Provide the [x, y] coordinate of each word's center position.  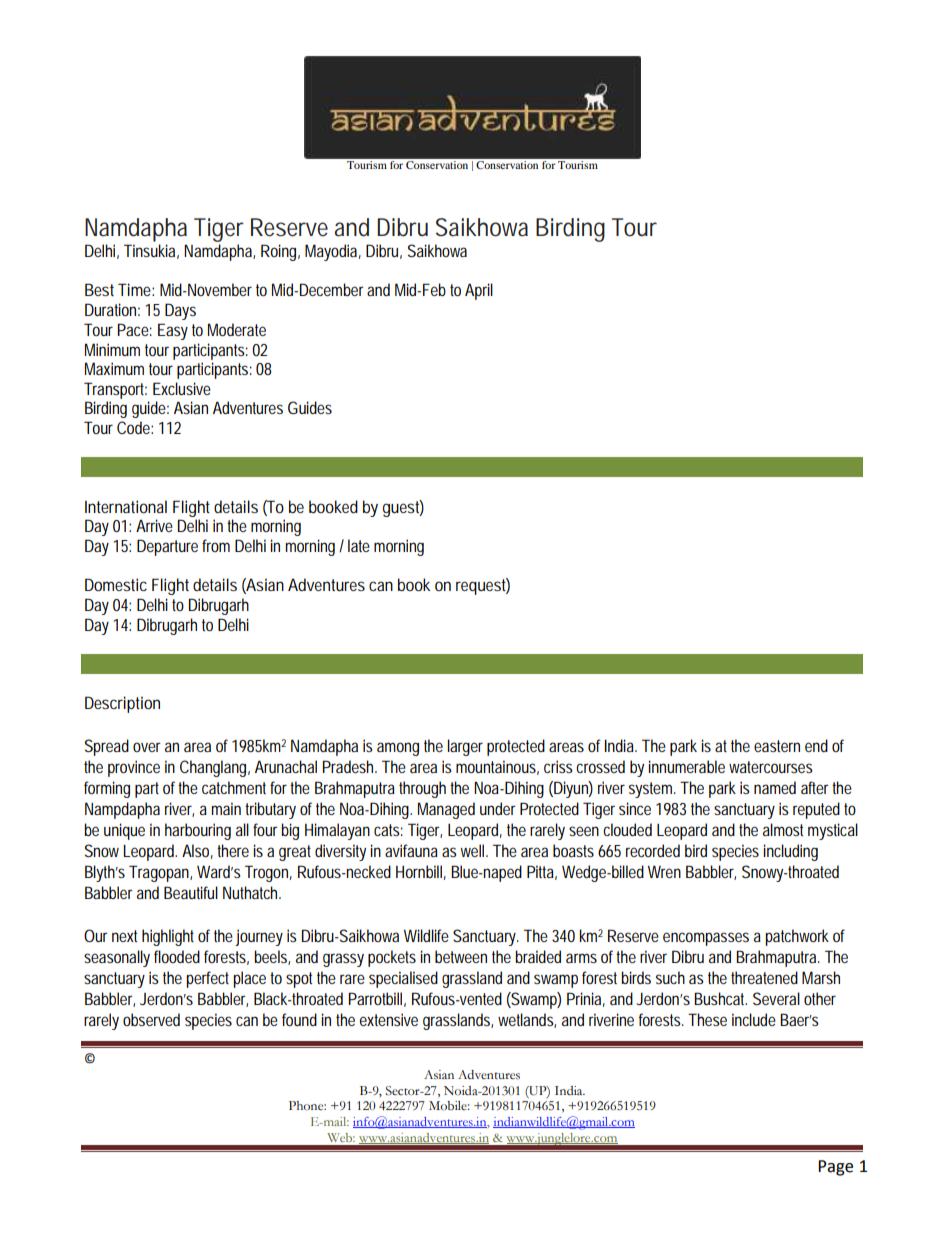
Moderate [237, 329]
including [790, 852]
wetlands [527, 1020]
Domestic [116, 584]
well [474, 850]
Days [180, 311]
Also [197, 851]
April [479, 291]
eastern [777, 746]
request [483, 586]
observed [151, 1019]
